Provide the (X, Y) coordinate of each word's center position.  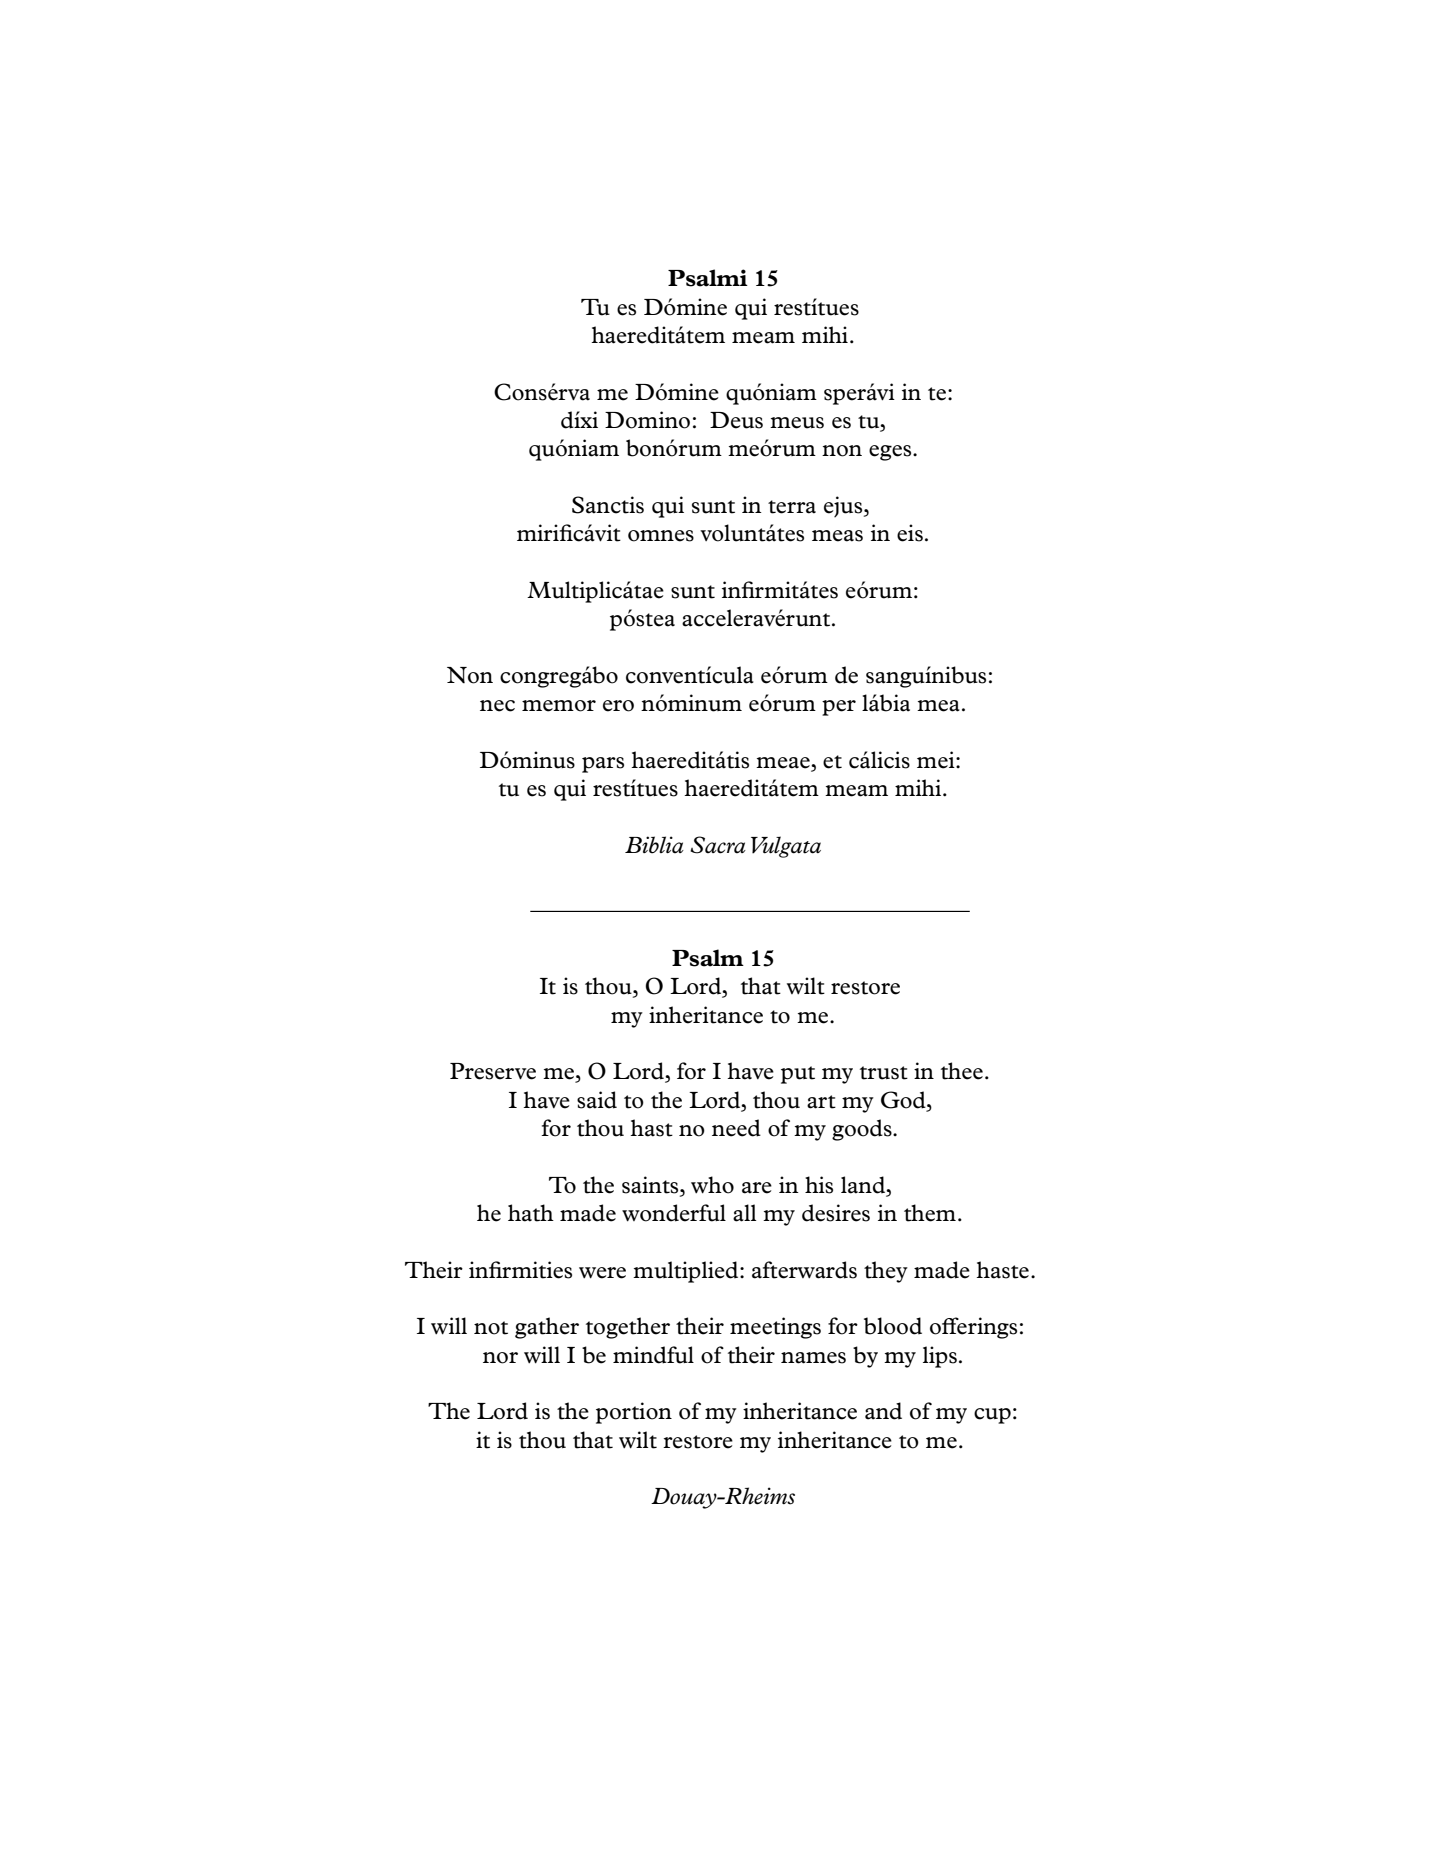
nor (500, 1358)
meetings (775, 1328)
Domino (647, 420)
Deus (736, 420)
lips (940, 1357)
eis (910, 533)
